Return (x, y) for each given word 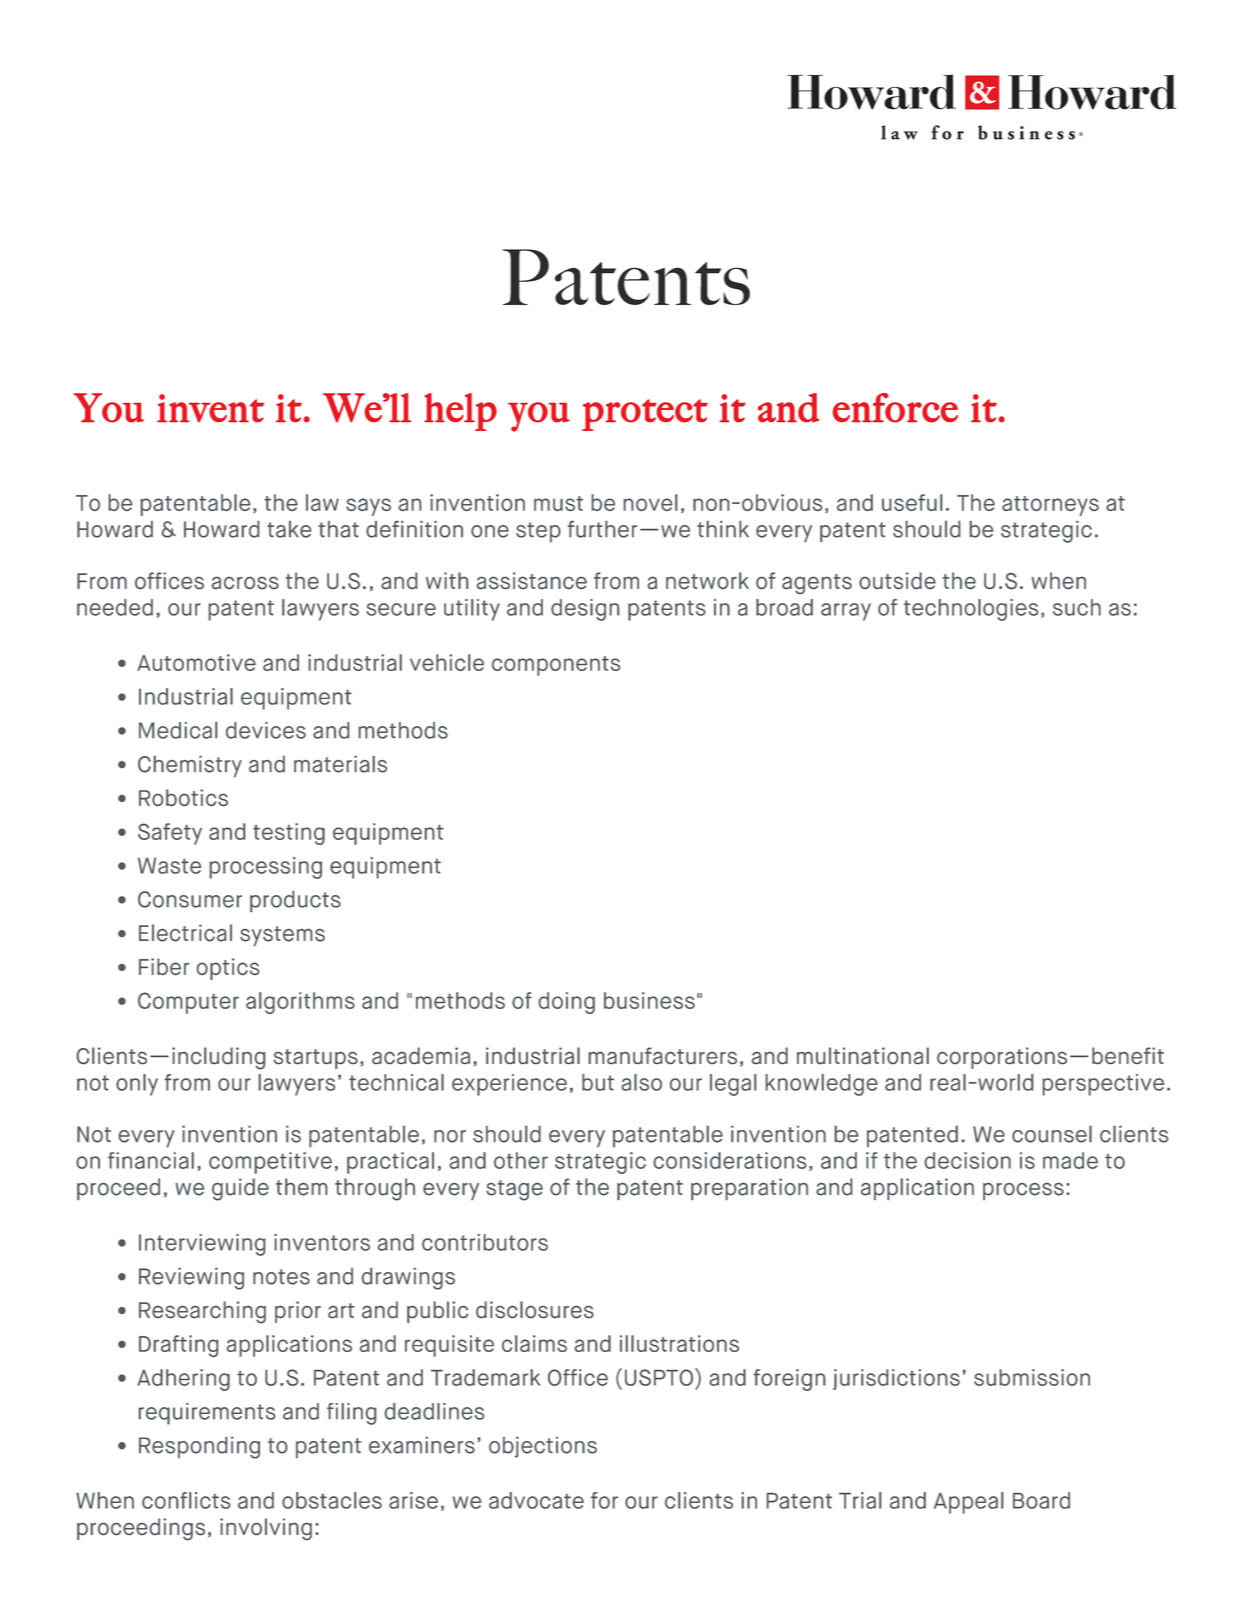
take (289, 529)
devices (266, 730)
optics (228, 969)
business (649, 1000)
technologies (971, 610)
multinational (863, 1055)
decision (968, 1160)
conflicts (186, 1500)
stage (514, 1190)
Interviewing (202, 1245)
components (556, 666)
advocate (536, 1500)
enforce (895, 408)
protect (645, 415)
